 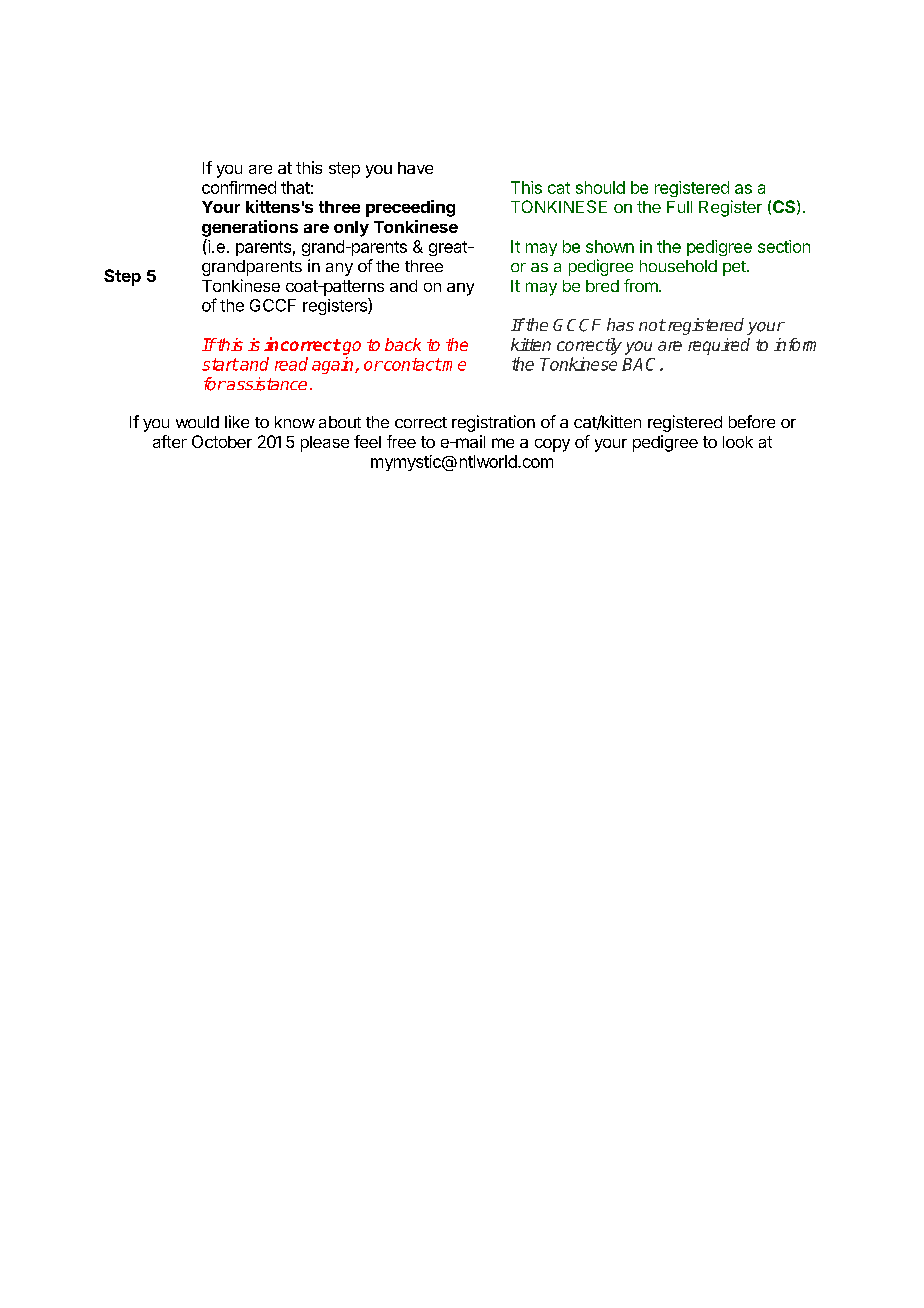 What do you see at coordinates (239, 187) in the screenshot?
I see `confirmed` at bounding box center [239, 187].
